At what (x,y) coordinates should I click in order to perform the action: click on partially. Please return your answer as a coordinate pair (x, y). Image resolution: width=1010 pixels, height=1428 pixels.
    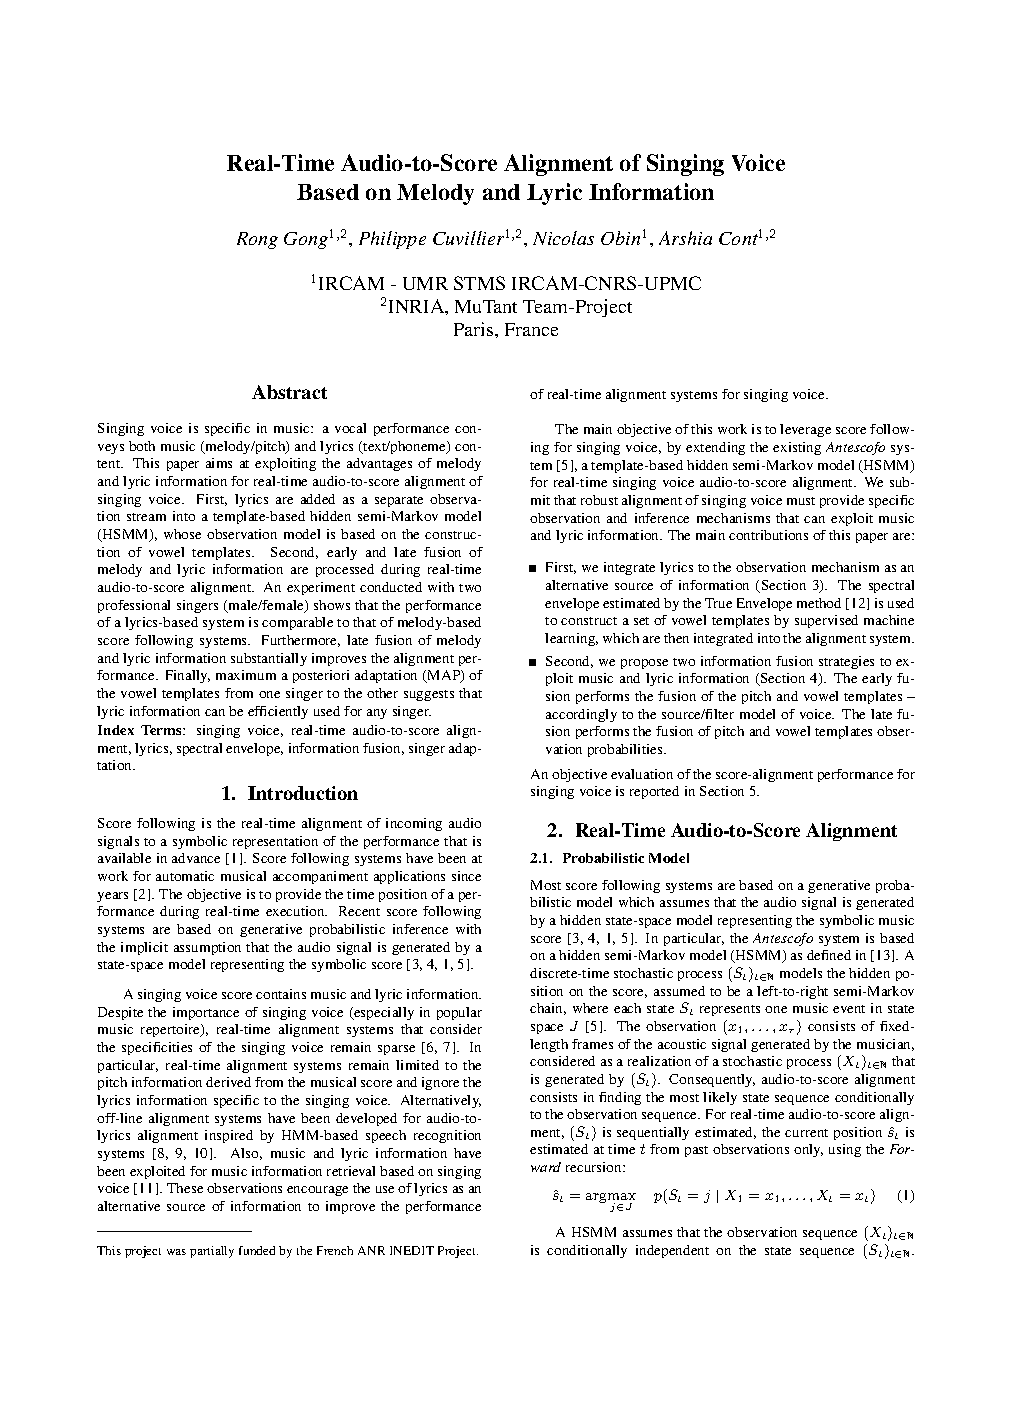
    Looking at the image, I should click on (212, 1252).
